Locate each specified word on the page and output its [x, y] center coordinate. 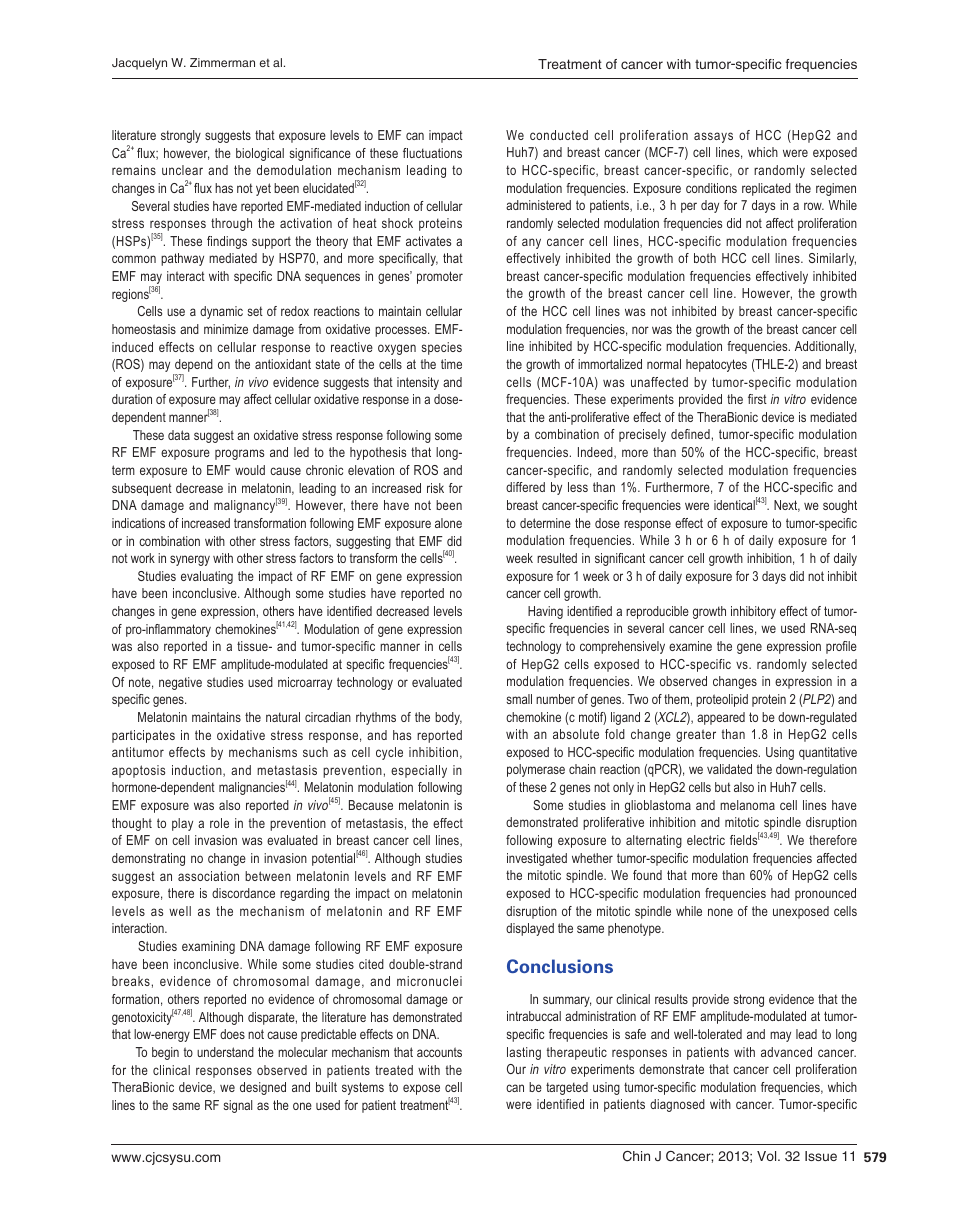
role [219, 823]
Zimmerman [222, 62]
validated [729, 769]
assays [713, 137]
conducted [559, 135]
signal [238, 1106]
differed [525, 487]
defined [690, 434]
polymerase [536, 770]
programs [239, 454]
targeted [567, 1088]
